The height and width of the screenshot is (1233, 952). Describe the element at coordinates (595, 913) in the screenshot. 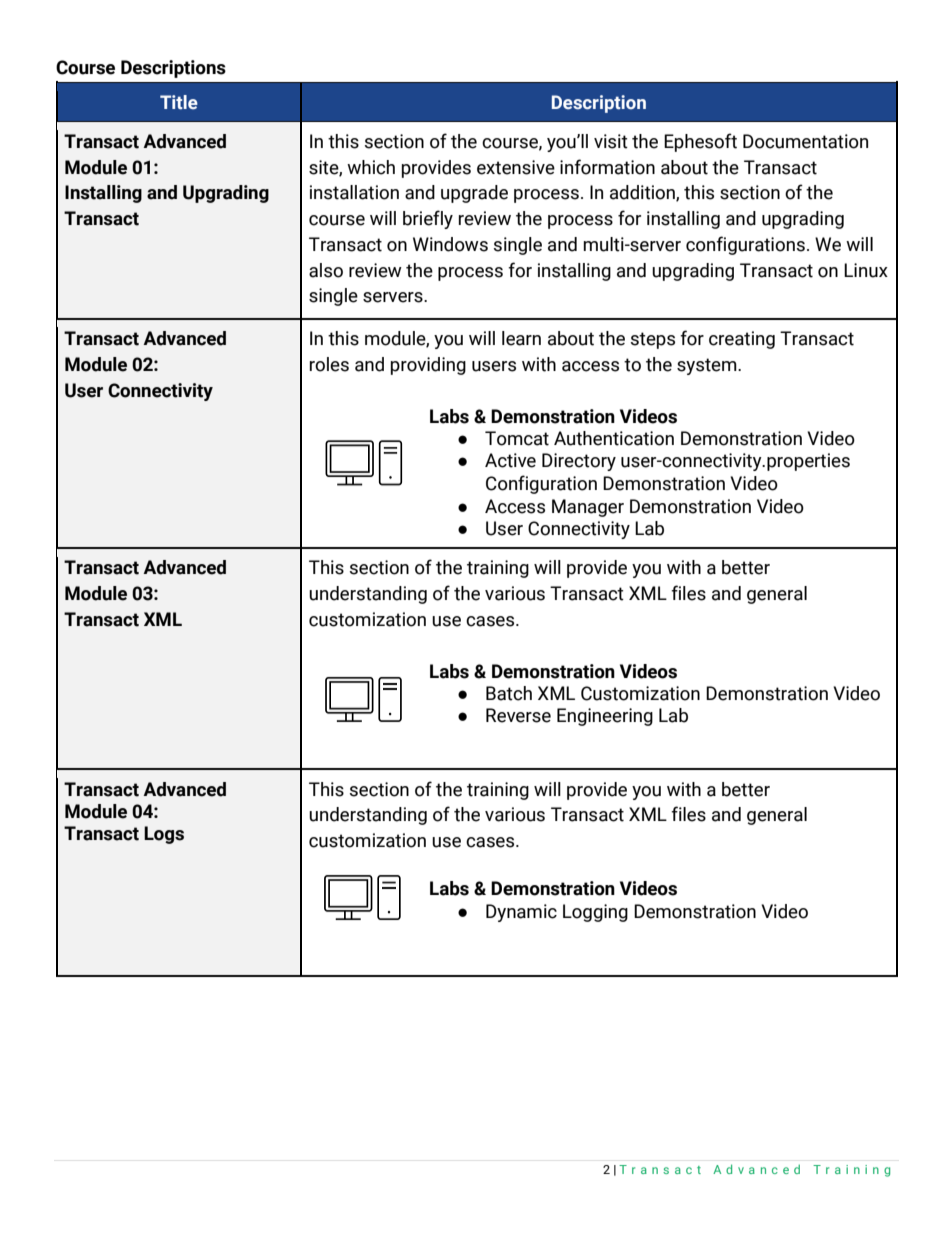

I see `Logging` at that location.
